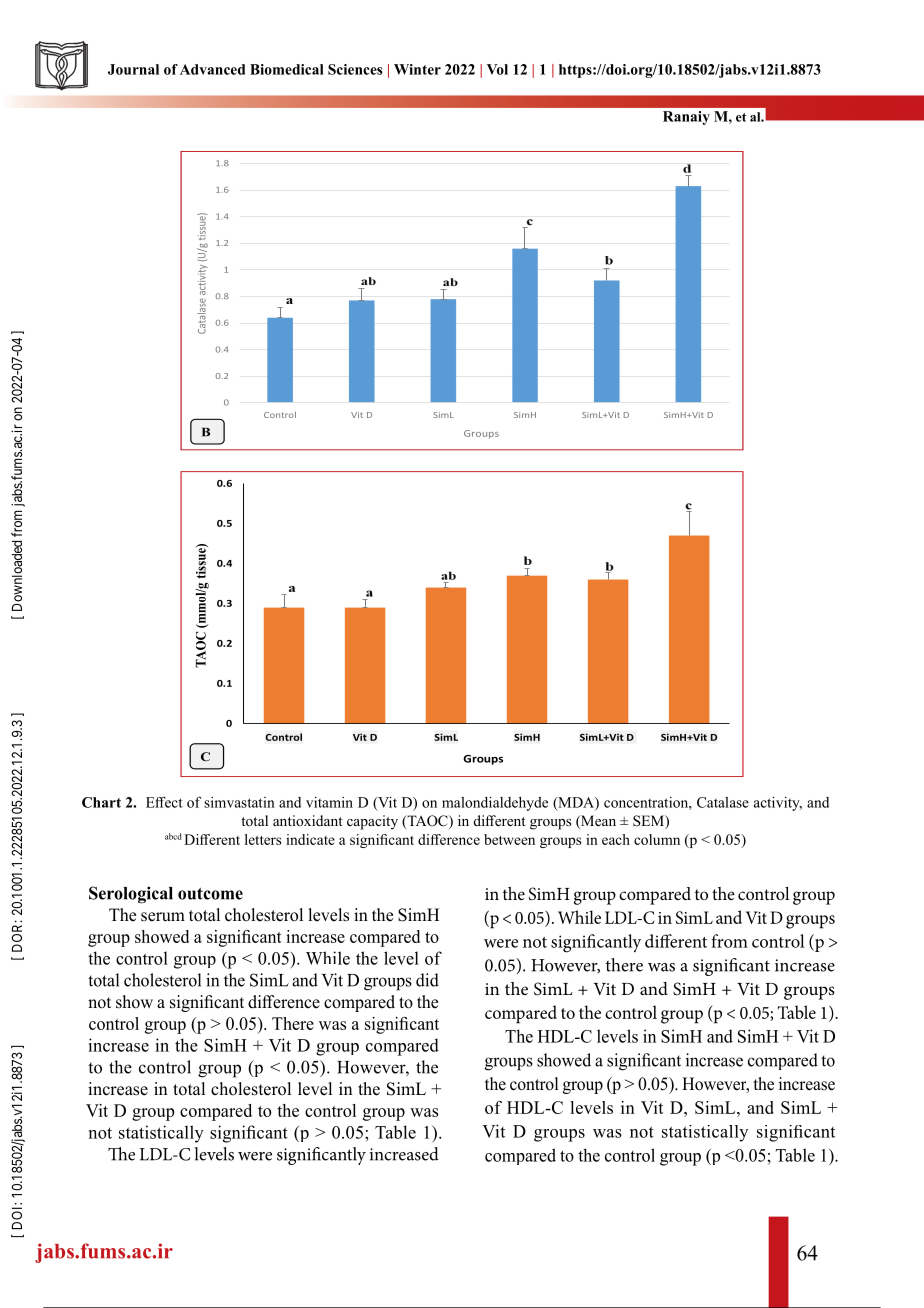 The width and height of the image is (924, 1308). I want to click on Mean, so click(597, 822).
